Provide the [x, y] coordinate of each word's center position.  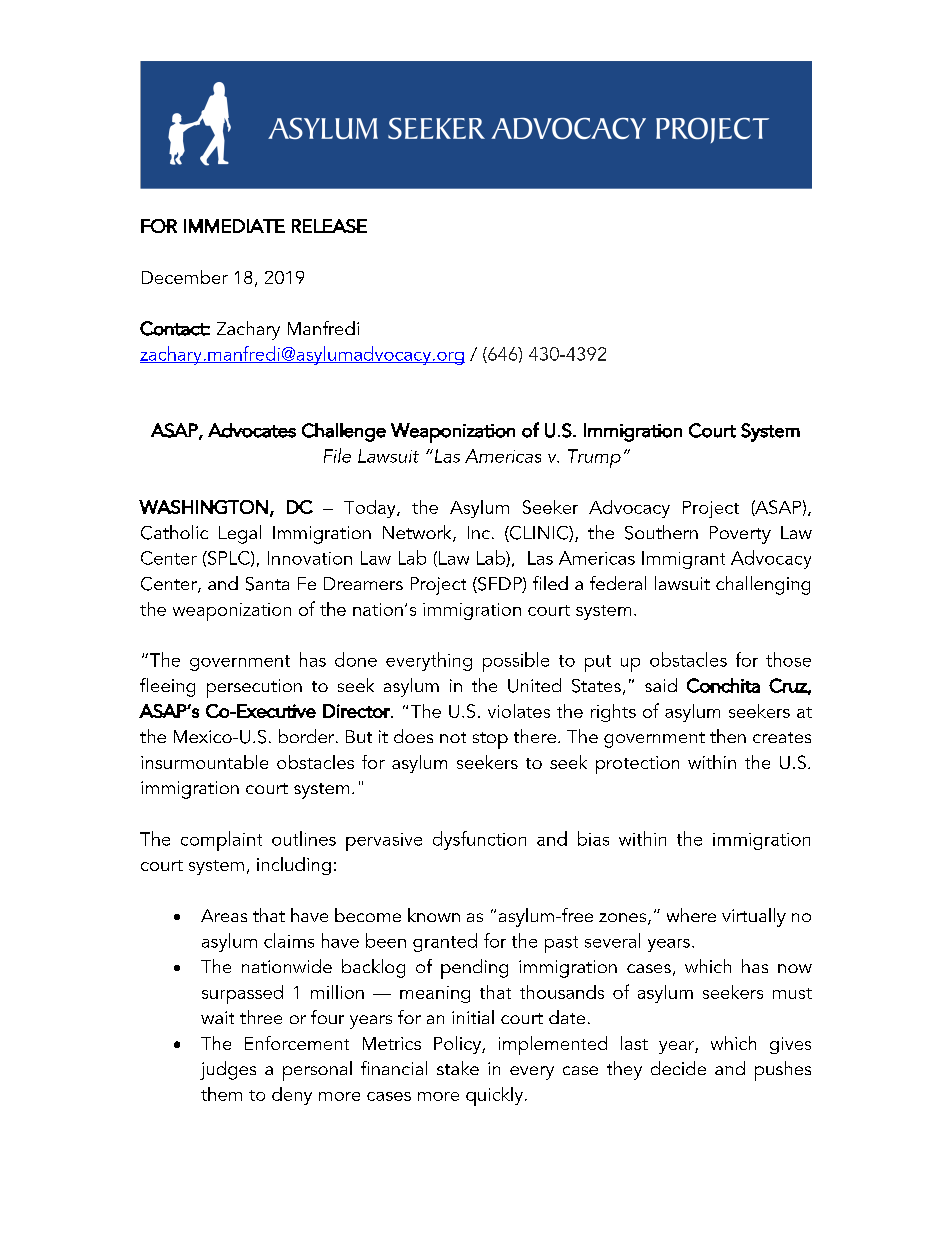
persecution [254, 688]
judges [228, 1070]
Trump [594, 458]
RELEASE [329, 226]
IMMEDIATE [234, 226]
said [661, 685]
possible [516, 662]
